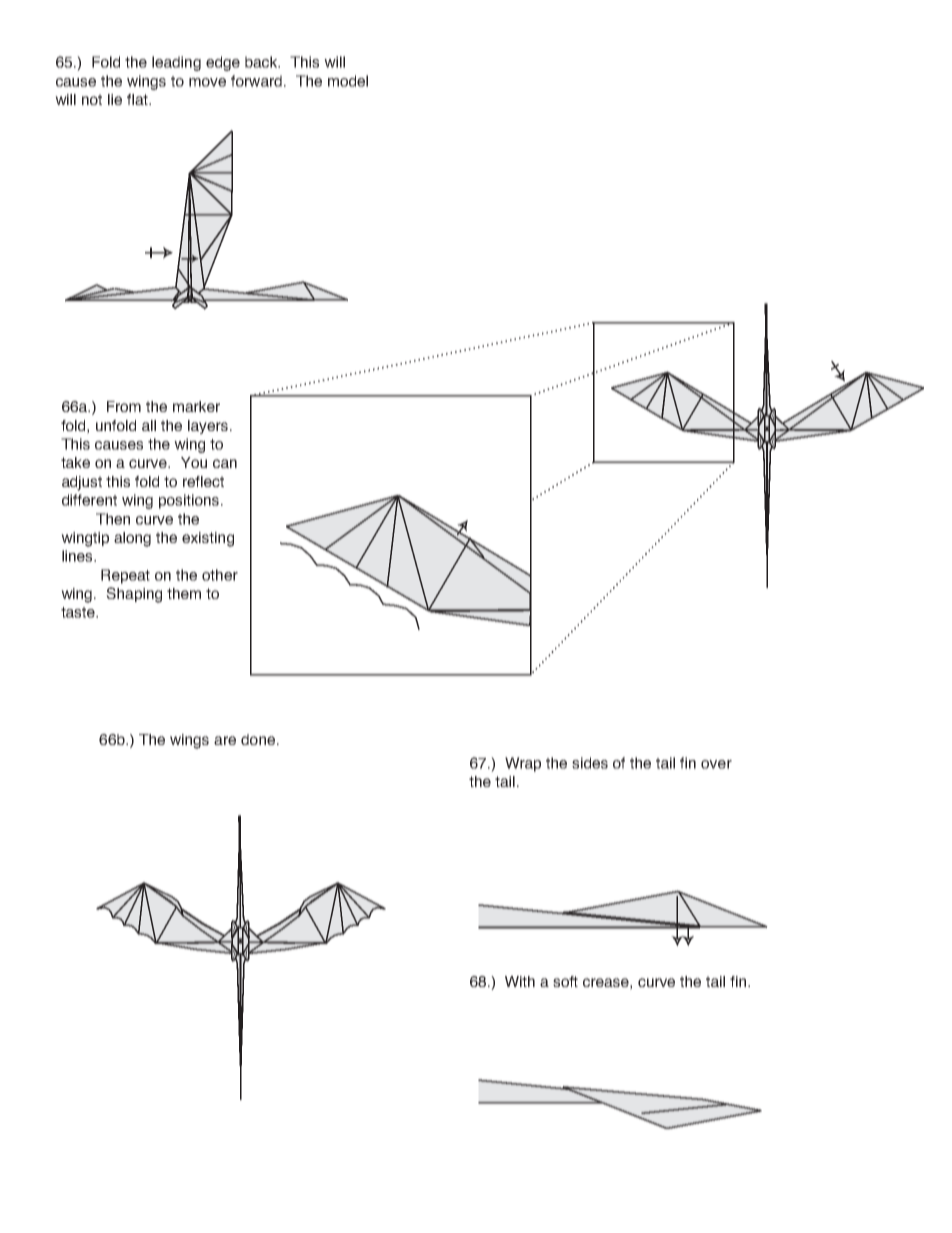 This screenshot has width=952, height=1233. Describe the element at coordinates (520, 981) in the screenshot. I see `With` at that location.
